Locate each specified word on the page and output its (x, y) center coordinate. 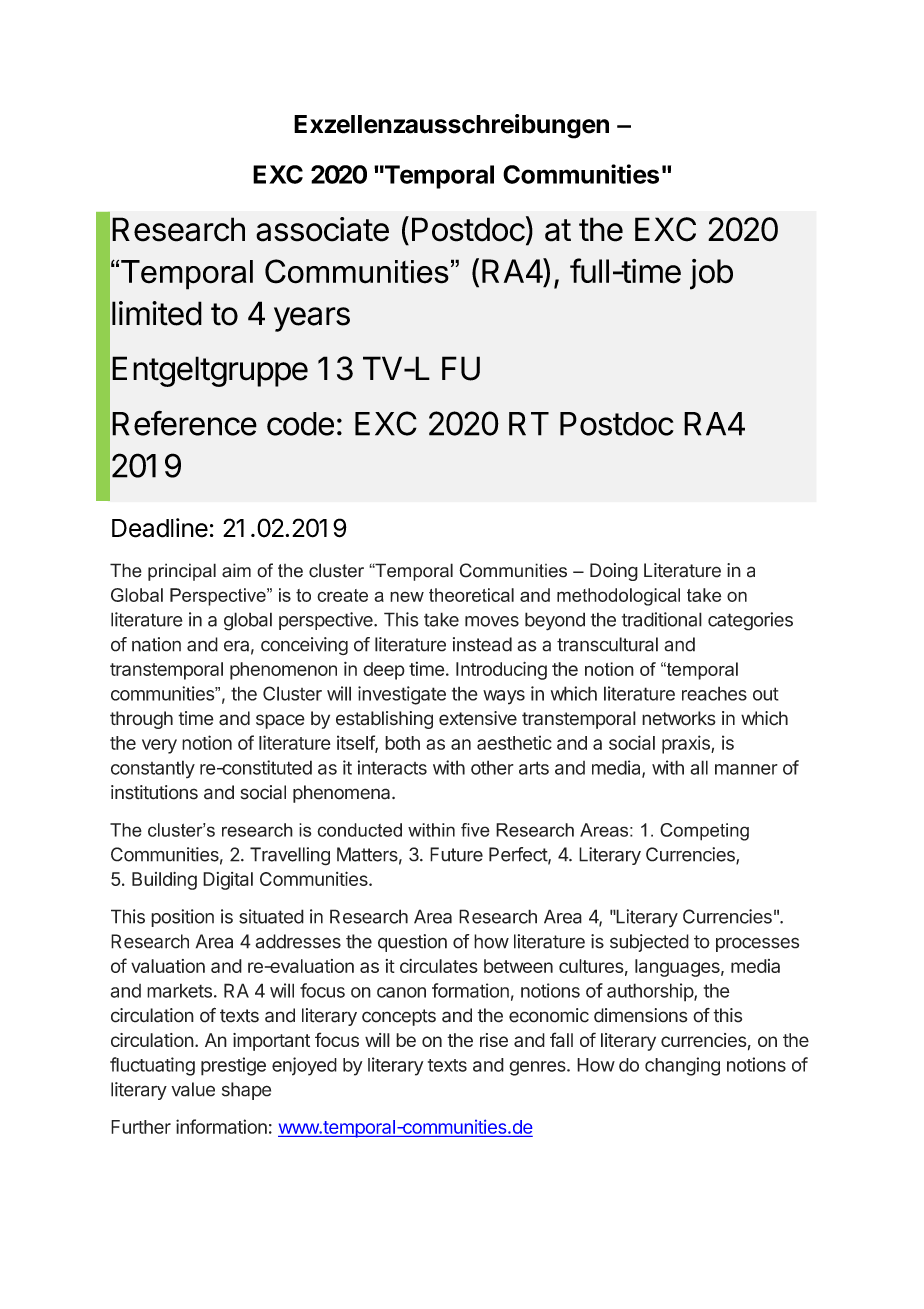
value (193, 1089)
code (300, 424)
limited (157, 313)
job (711, 274)
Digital (228, 881)
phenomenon (283, 671)
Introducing (501, 670)
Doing (614, 572)
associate (322, 229)
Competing (704, 832)
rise (494, 1040)
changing (682, 1066)
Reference (184, 423)
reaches (714, 693)
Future (456, 854)
